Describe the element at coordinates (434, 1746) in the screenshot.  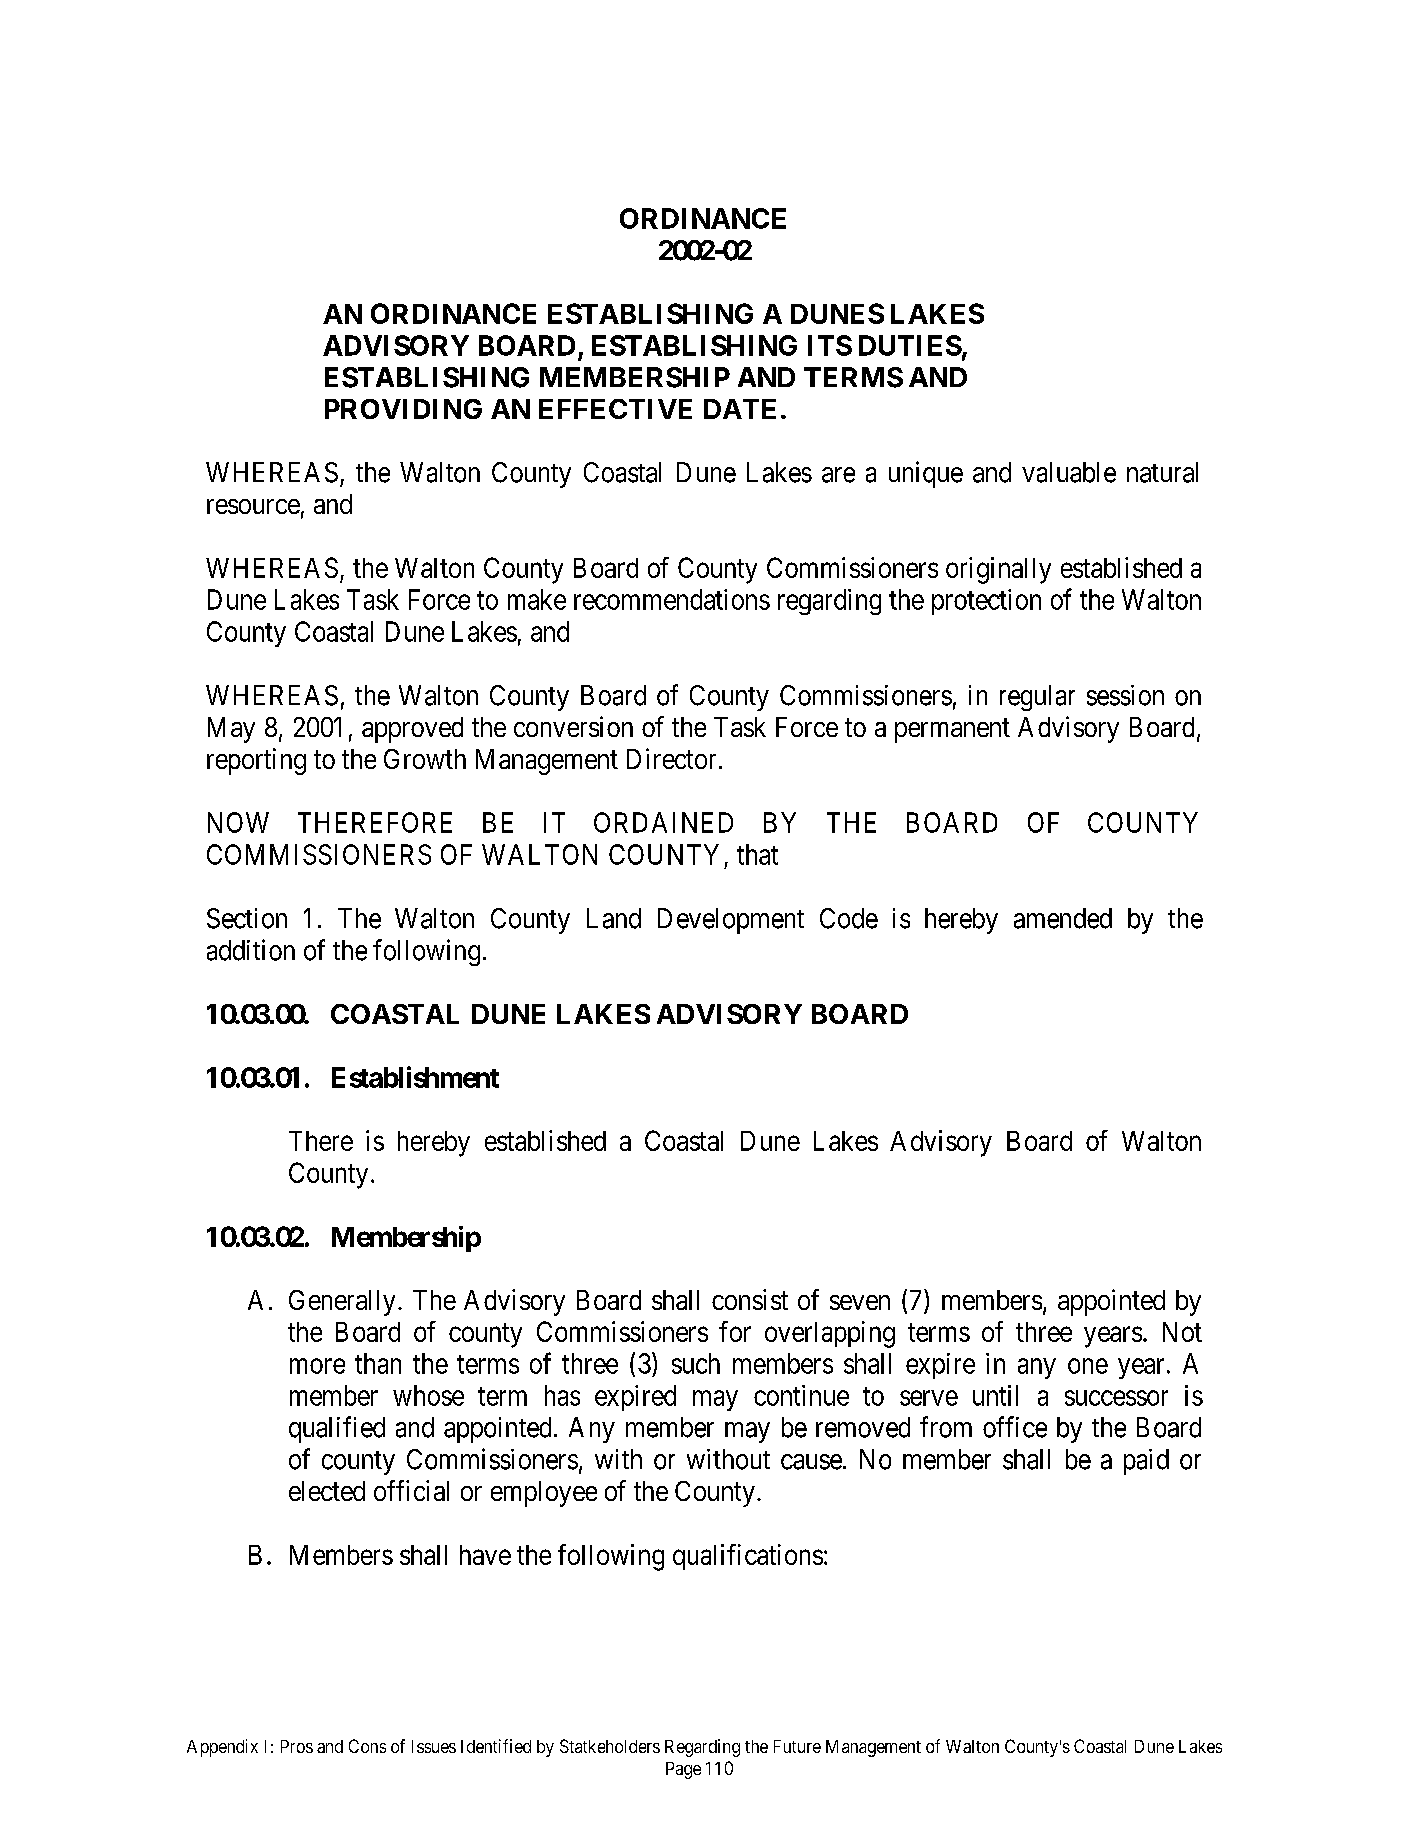
I see `Issues` at that location.
